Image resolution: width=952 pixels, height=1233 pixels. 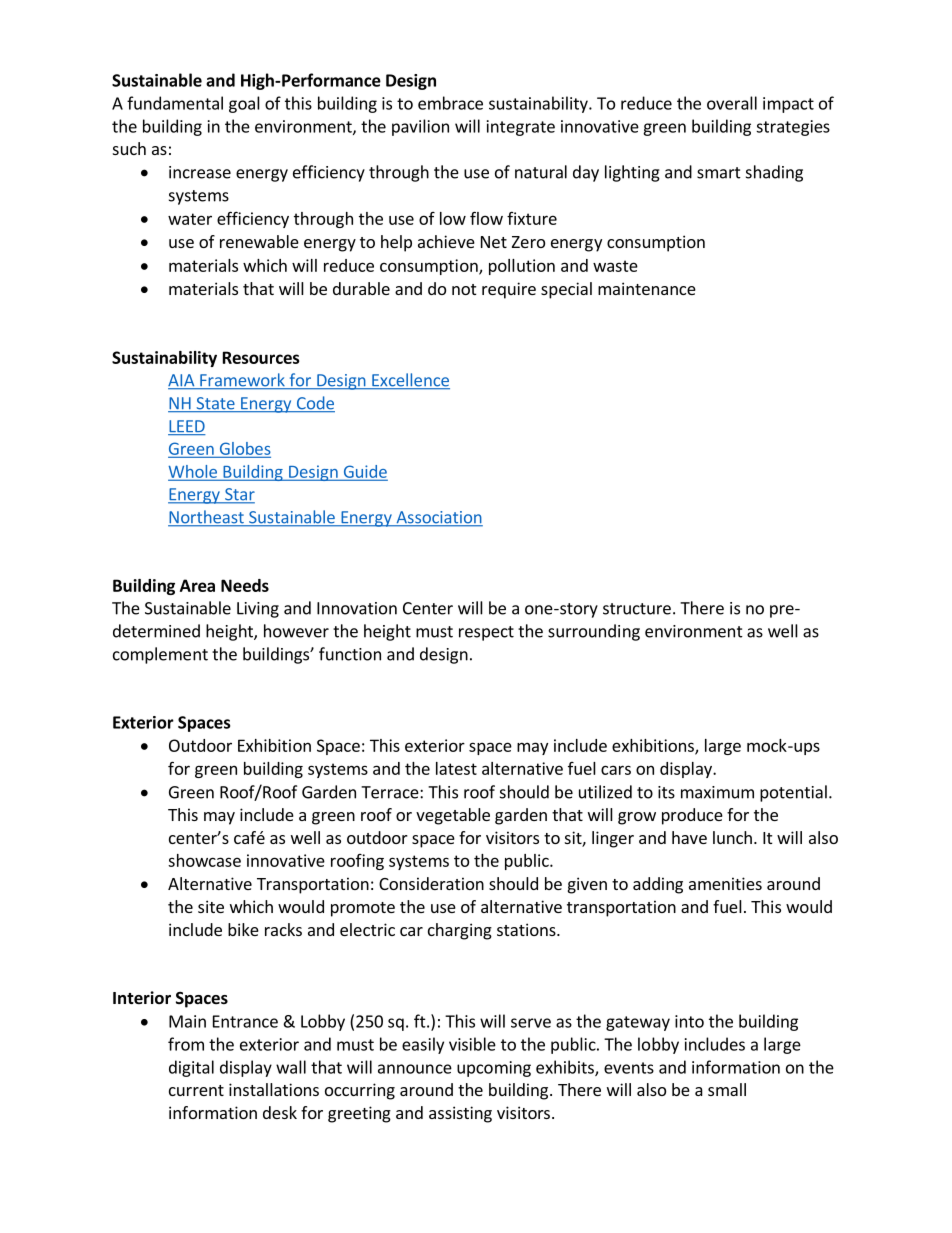 I want to click on maximum, so click(x=717, y=792).
